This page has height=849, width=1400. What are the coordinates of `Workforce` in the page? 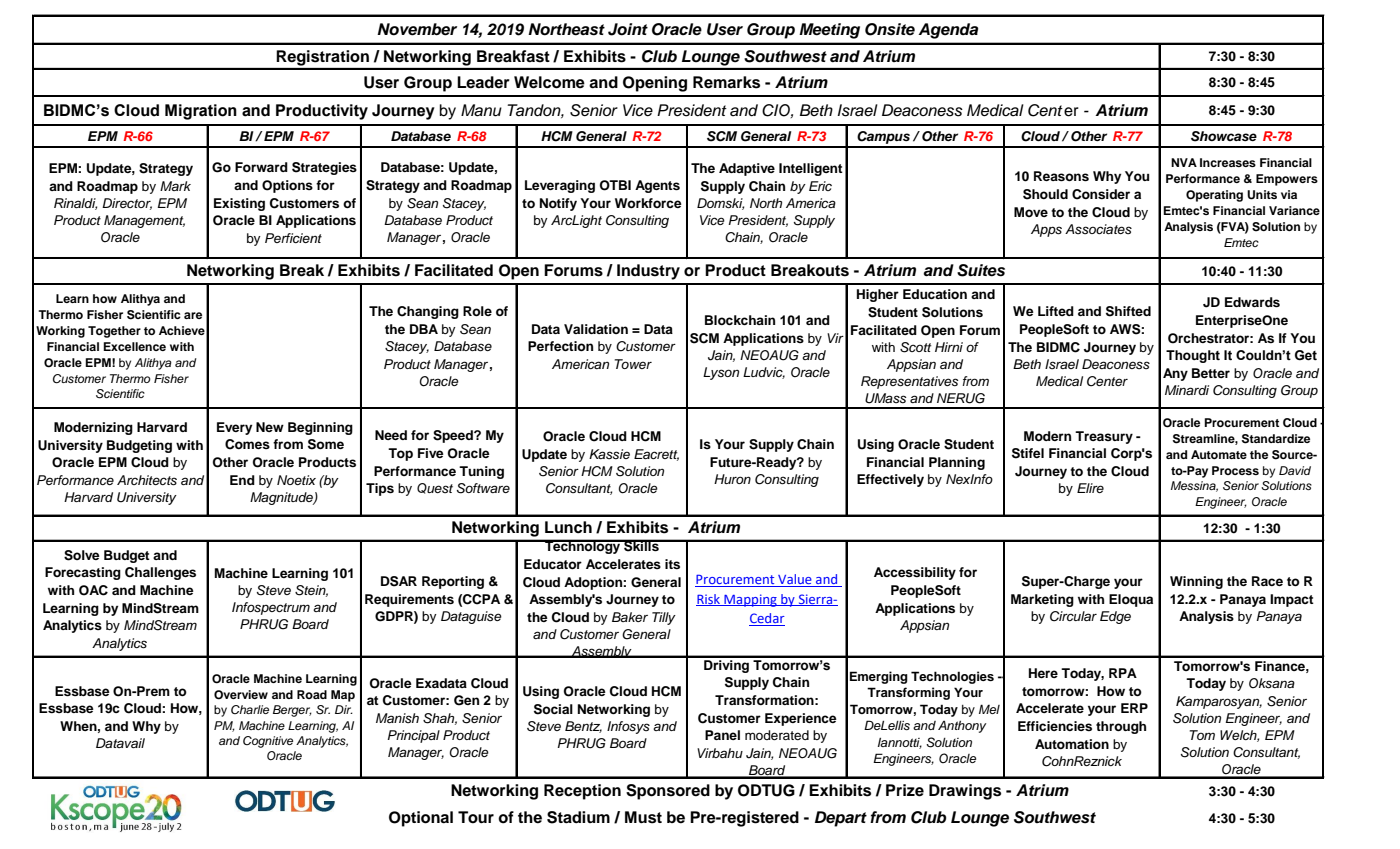 It's located at (648, 203).
